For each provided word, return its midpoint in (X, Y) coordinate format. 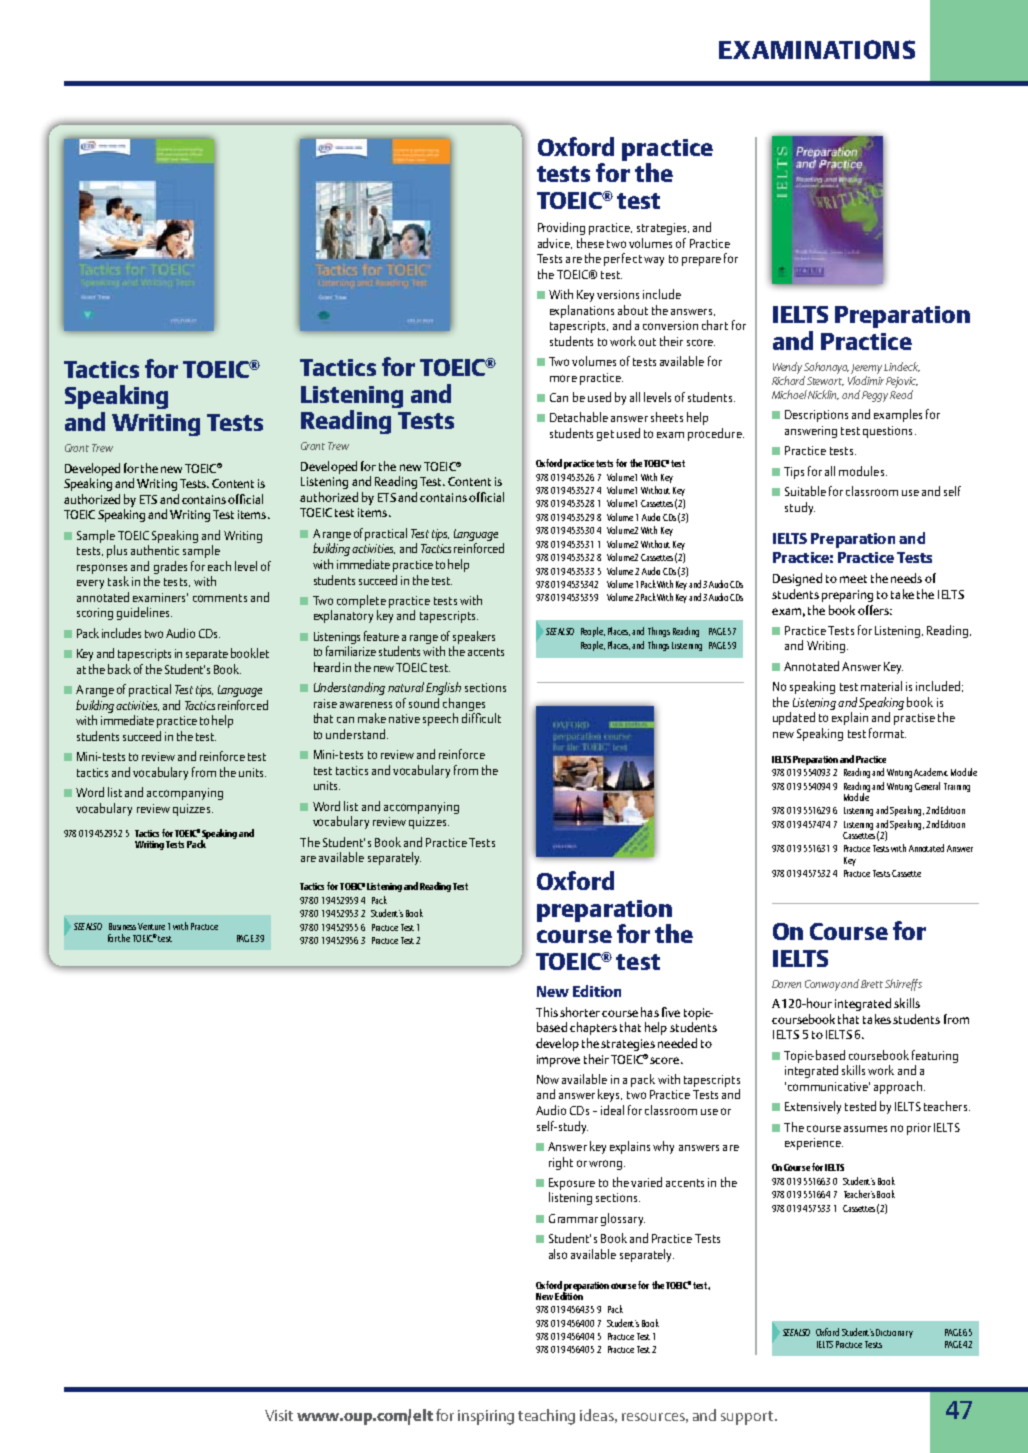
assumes (865, 1129)
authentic (155, 550)
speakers (474, 637)
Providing (561, 228)
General (927, 786)
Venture (151, 926)
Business (122, 926)
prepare (701, 261)
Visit (279, 1415)
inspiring (486, 1417)
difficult (481, 718)
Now (548, 1079)
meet (853, 579)
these (590, 243)
